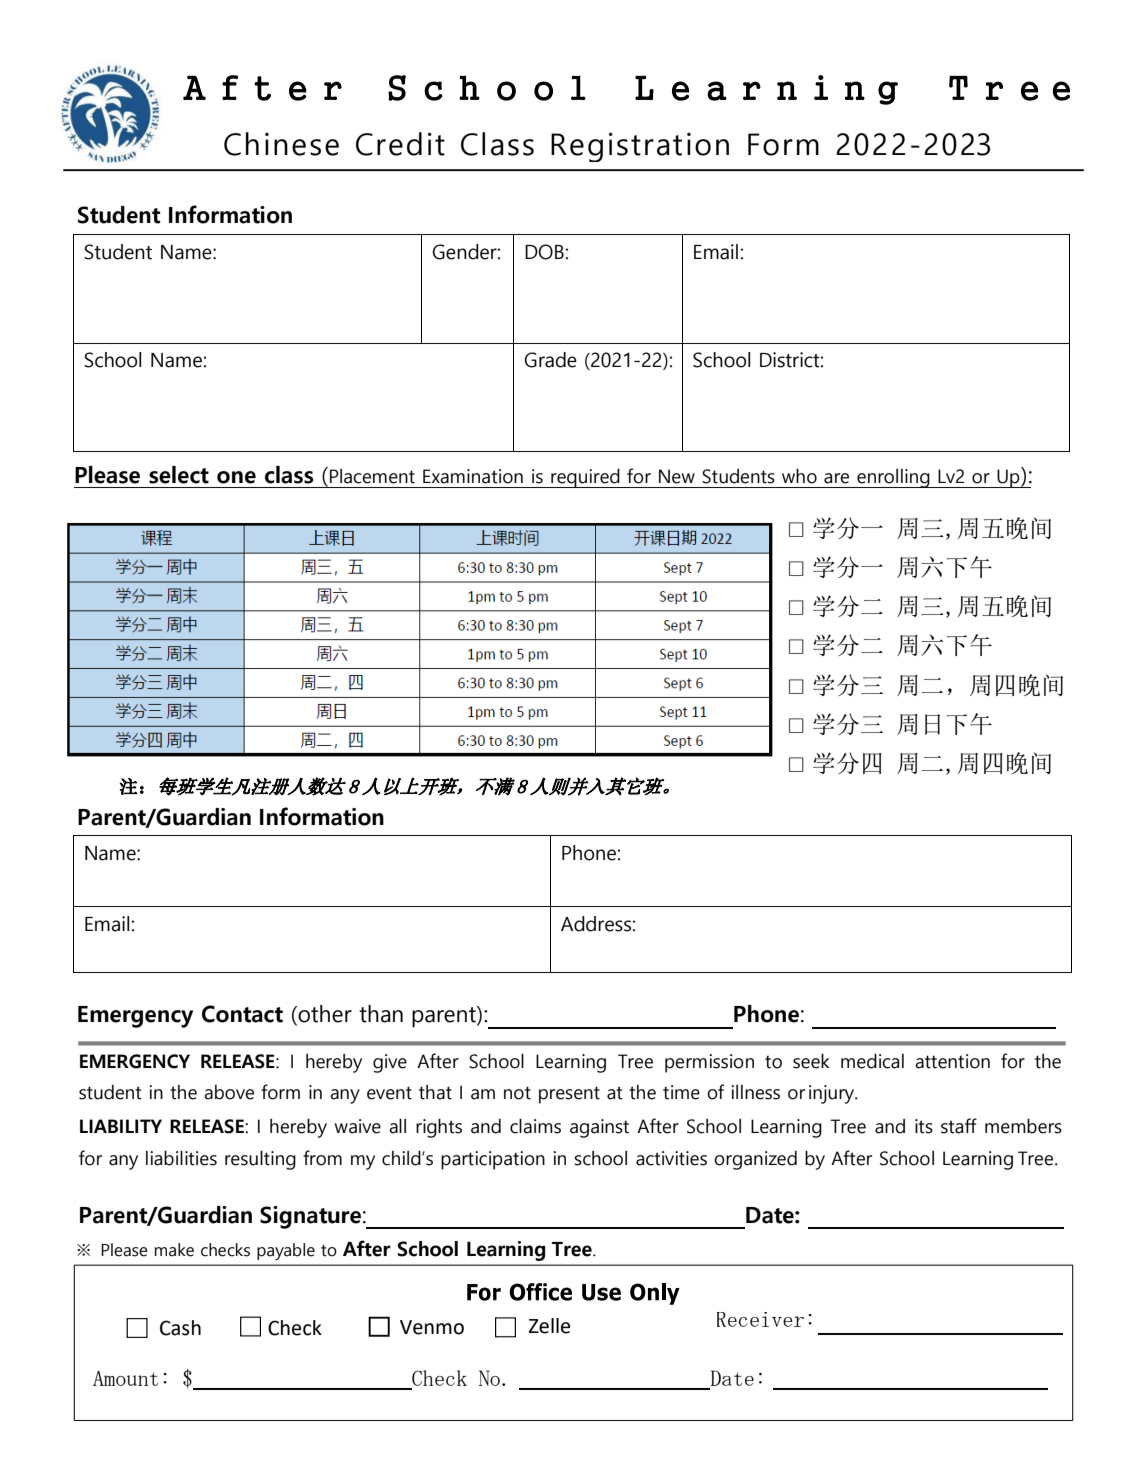  Describe the element at coordinates (544, 252) in the page. I see `DOB` at that location.
